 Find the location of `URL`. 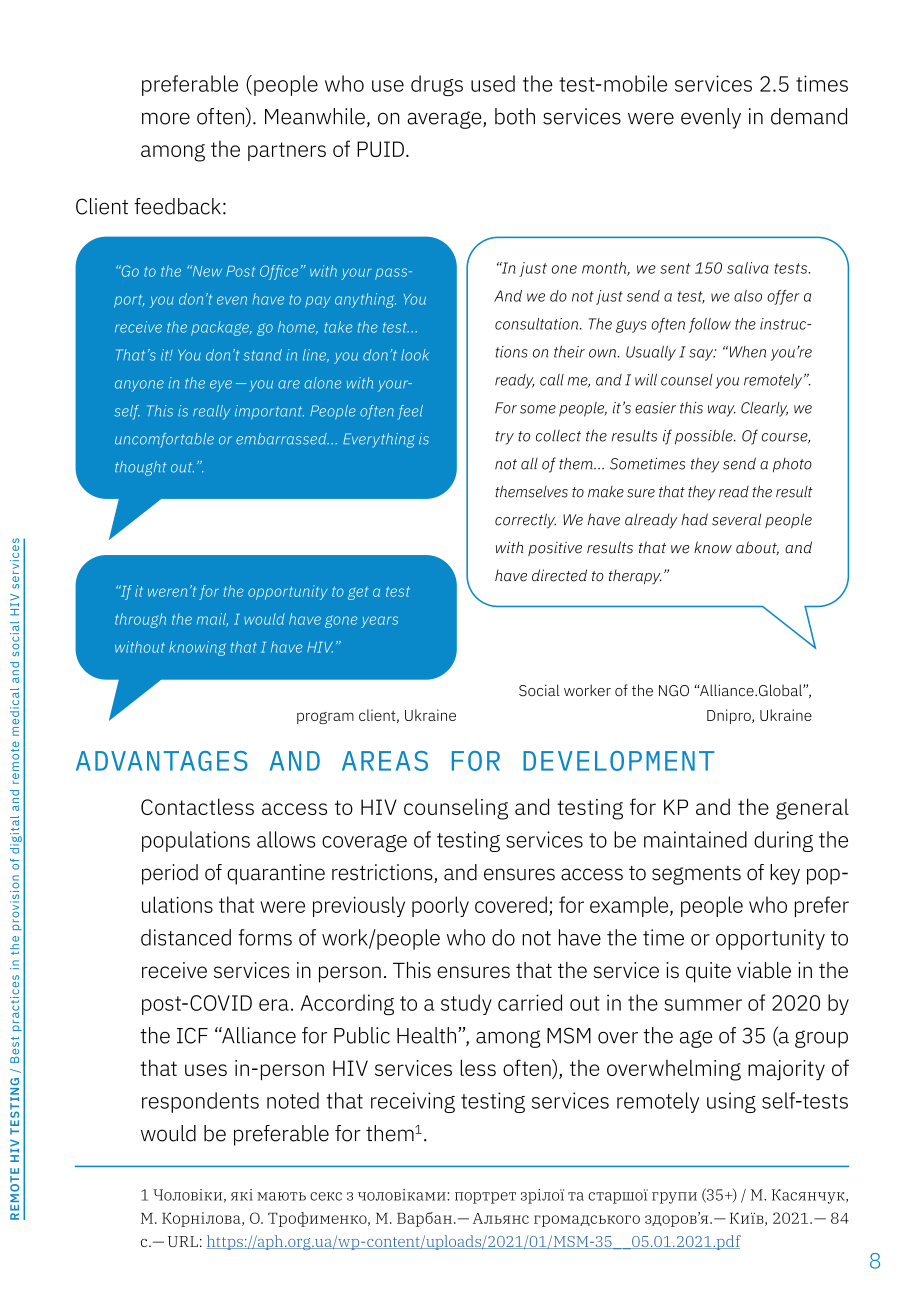

URL is located at coordinates (183, 1241).
